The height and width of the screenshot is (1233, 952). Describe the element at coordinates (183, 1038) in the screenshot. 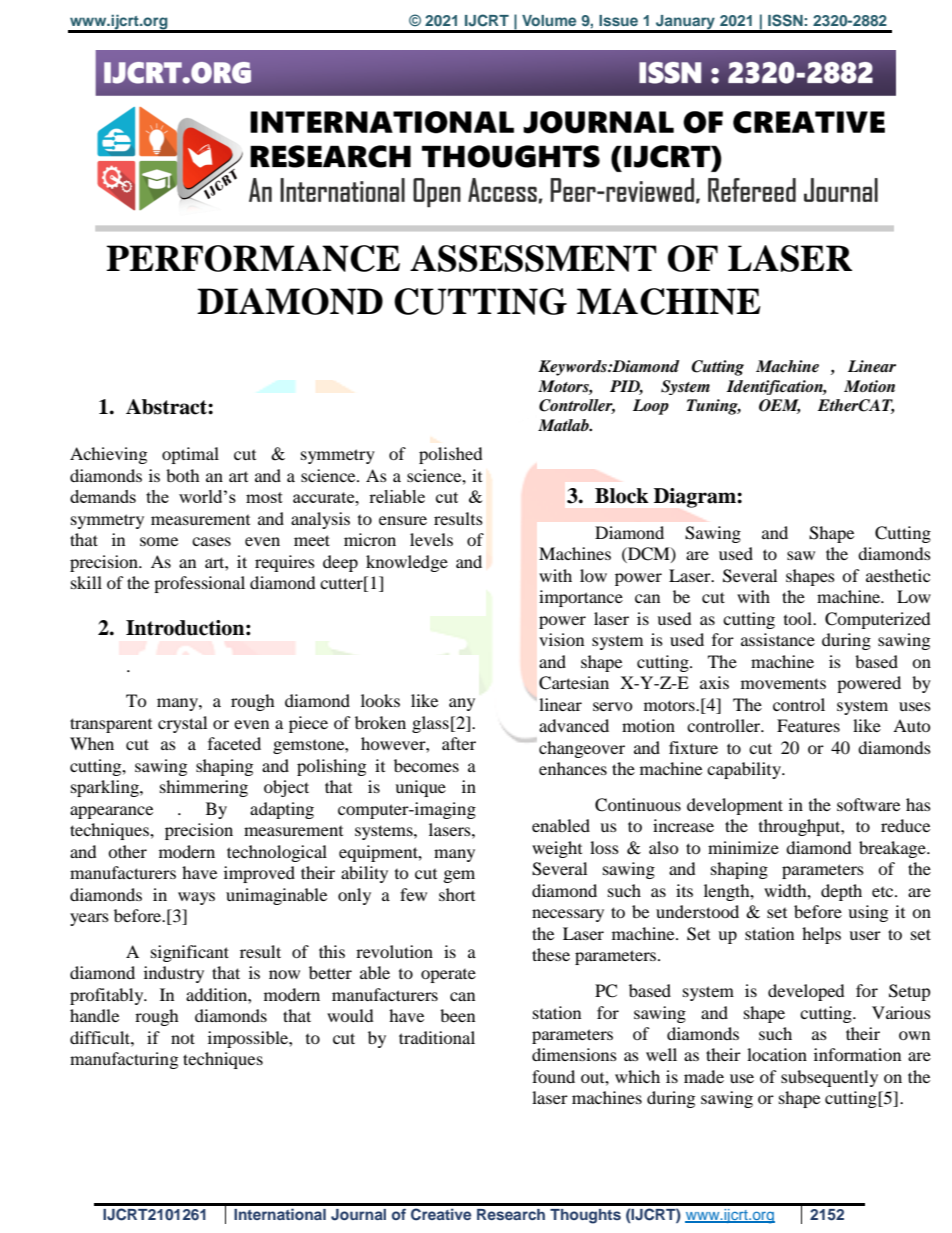

I see `not` at that location.
